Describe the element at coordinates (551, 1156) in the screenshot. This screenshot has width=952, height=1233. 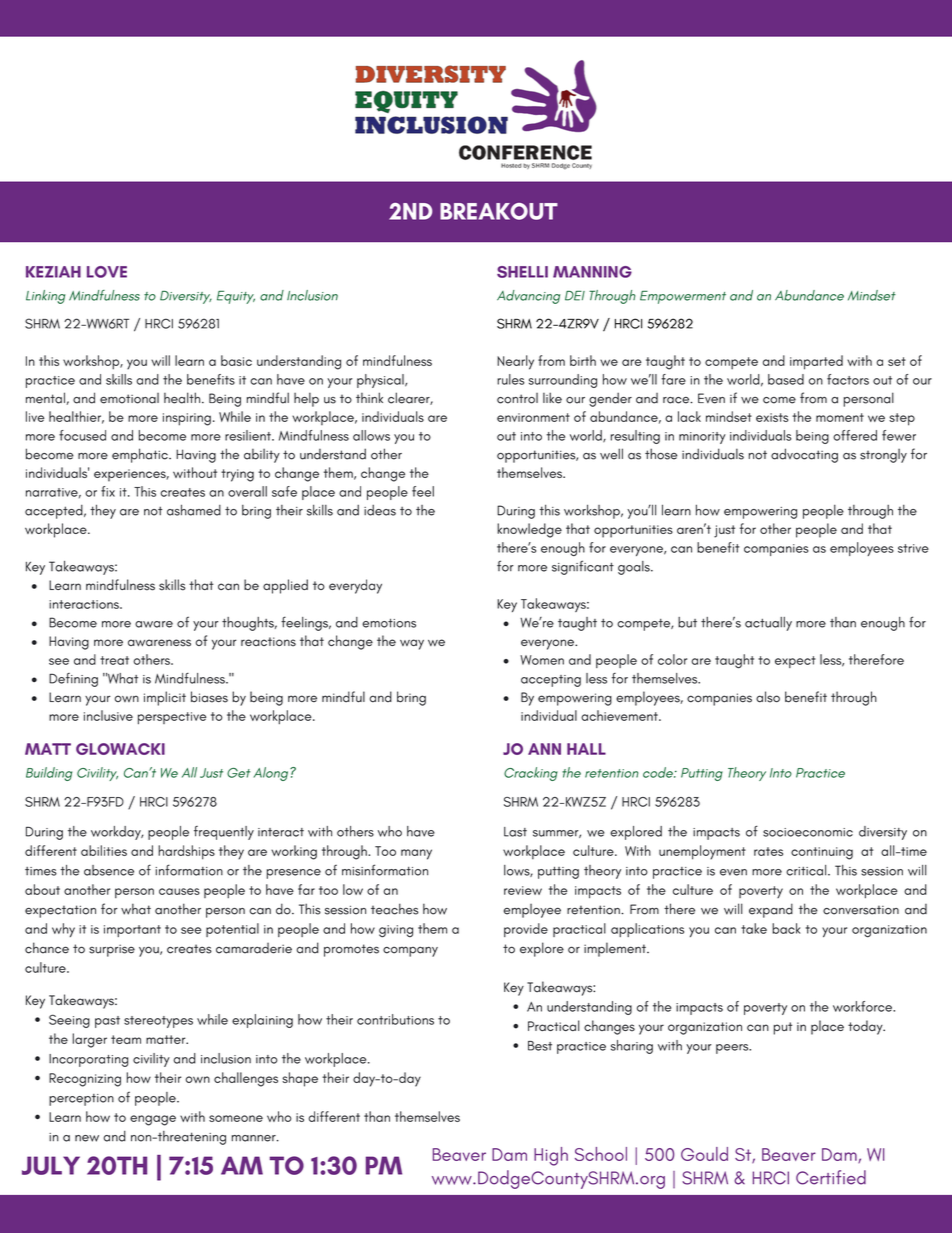
I see `High` at that location.
